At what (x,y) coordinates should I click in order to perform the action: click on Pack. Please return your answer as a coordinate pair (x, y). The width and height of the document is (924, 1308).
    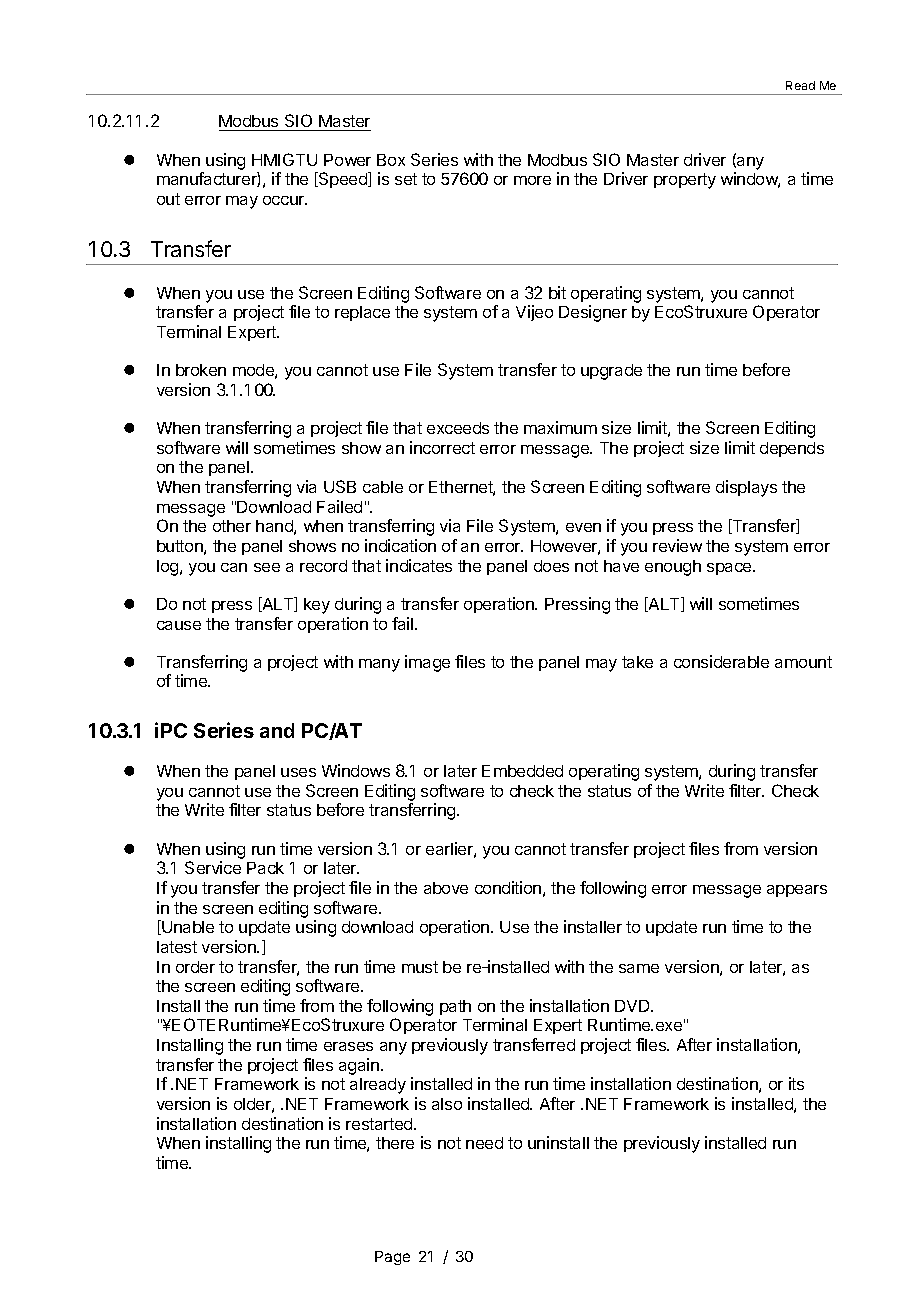
    Looking at the image, I should click on (265, 868).
